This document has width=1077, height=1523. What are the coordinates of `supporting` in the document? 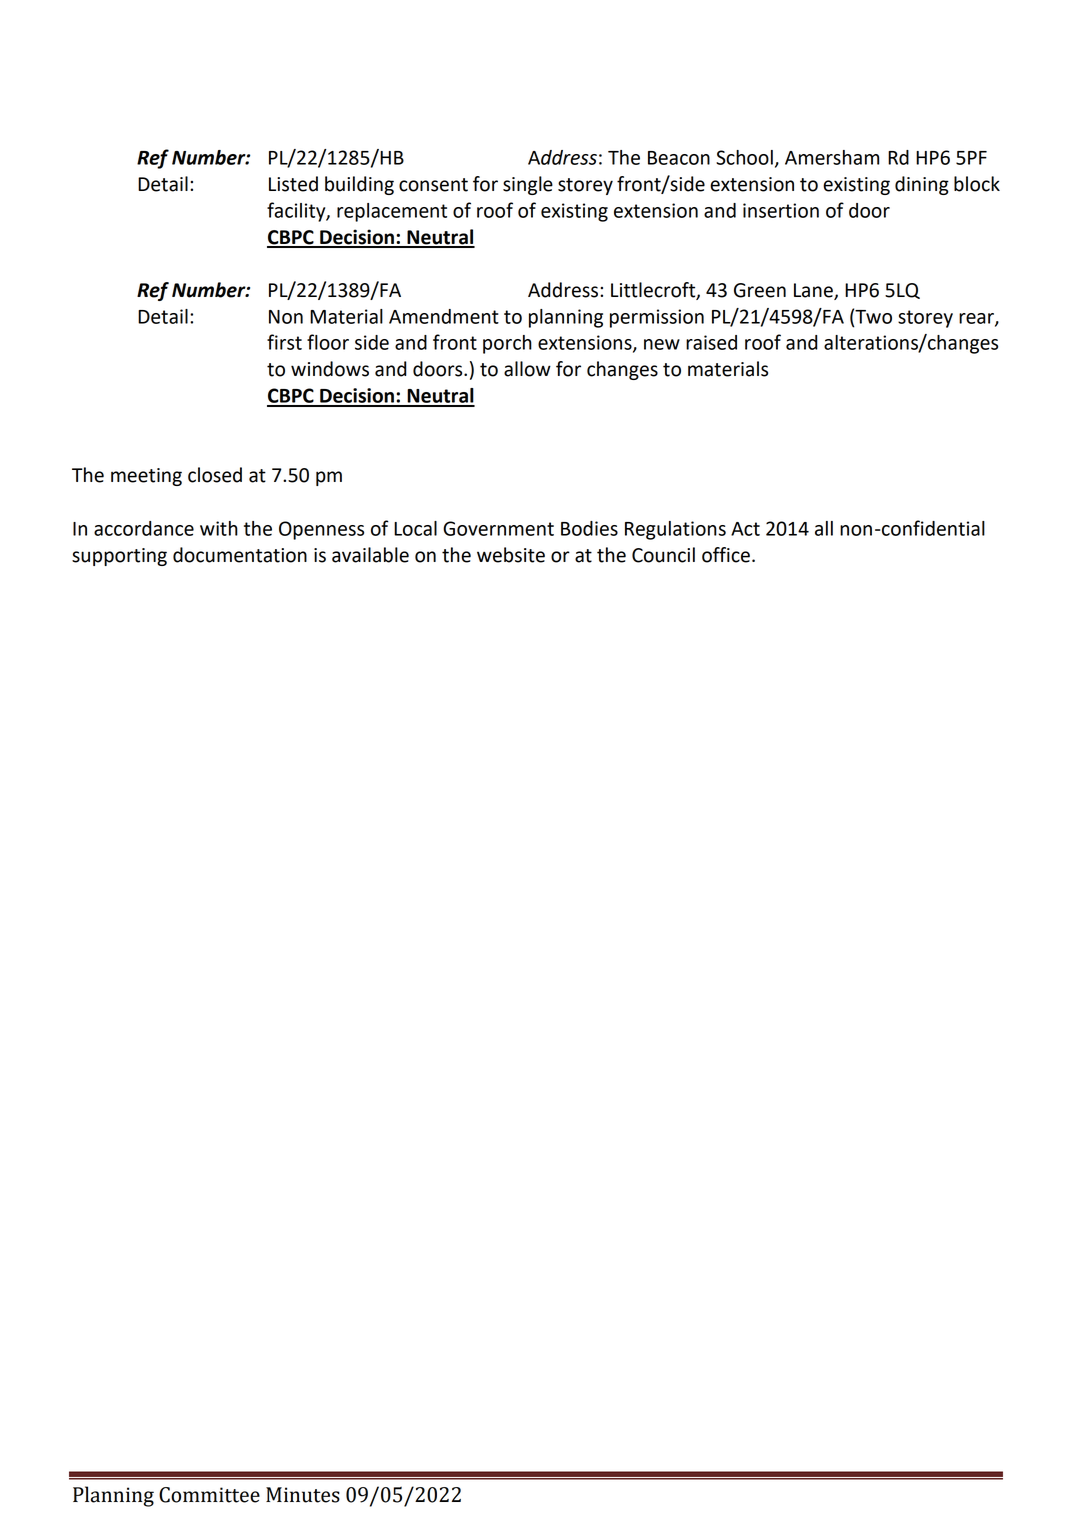 It's located at (119, 557).
